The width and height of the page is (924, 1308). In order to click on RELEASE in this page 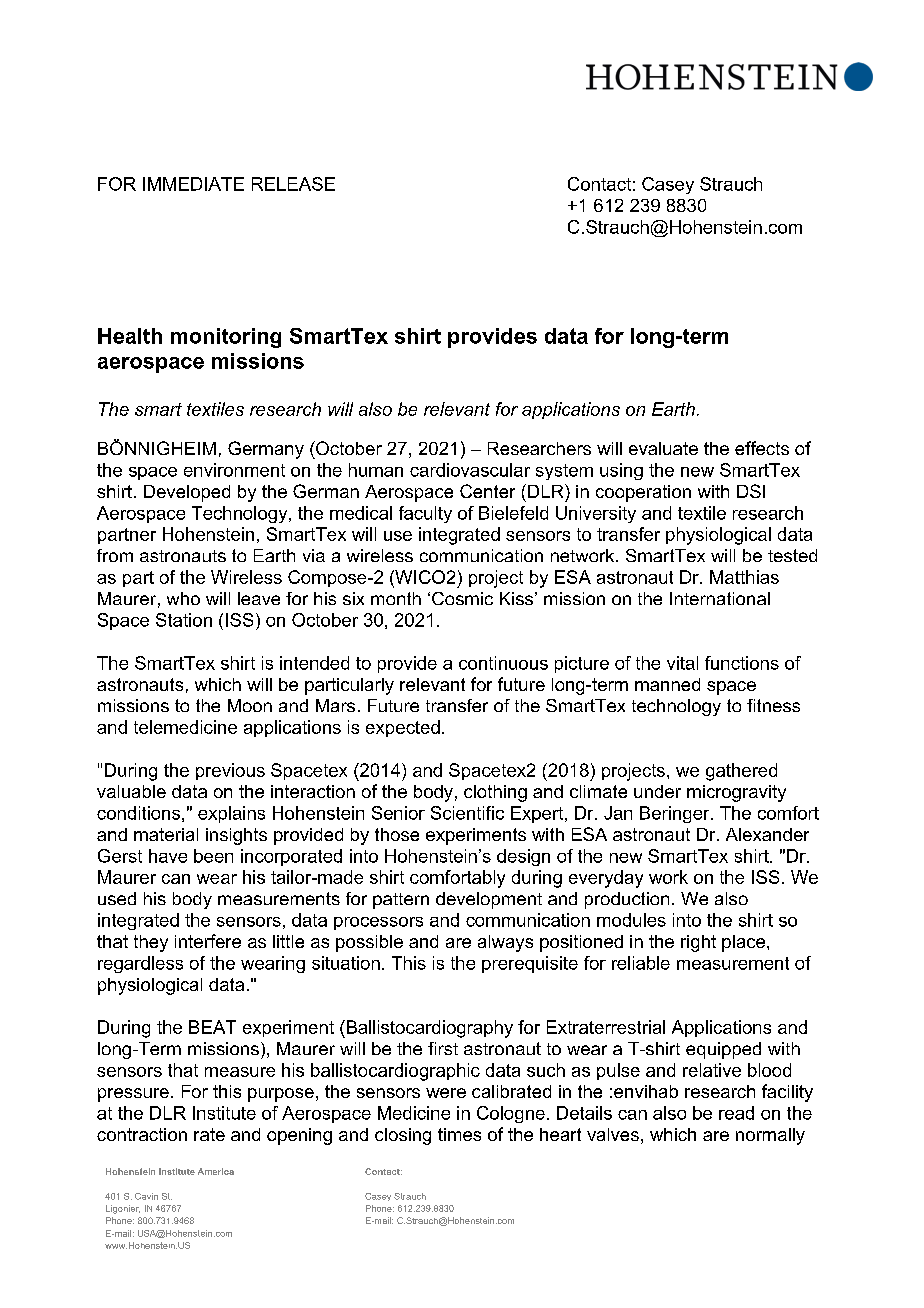, I will do `click(293, 184)`.
